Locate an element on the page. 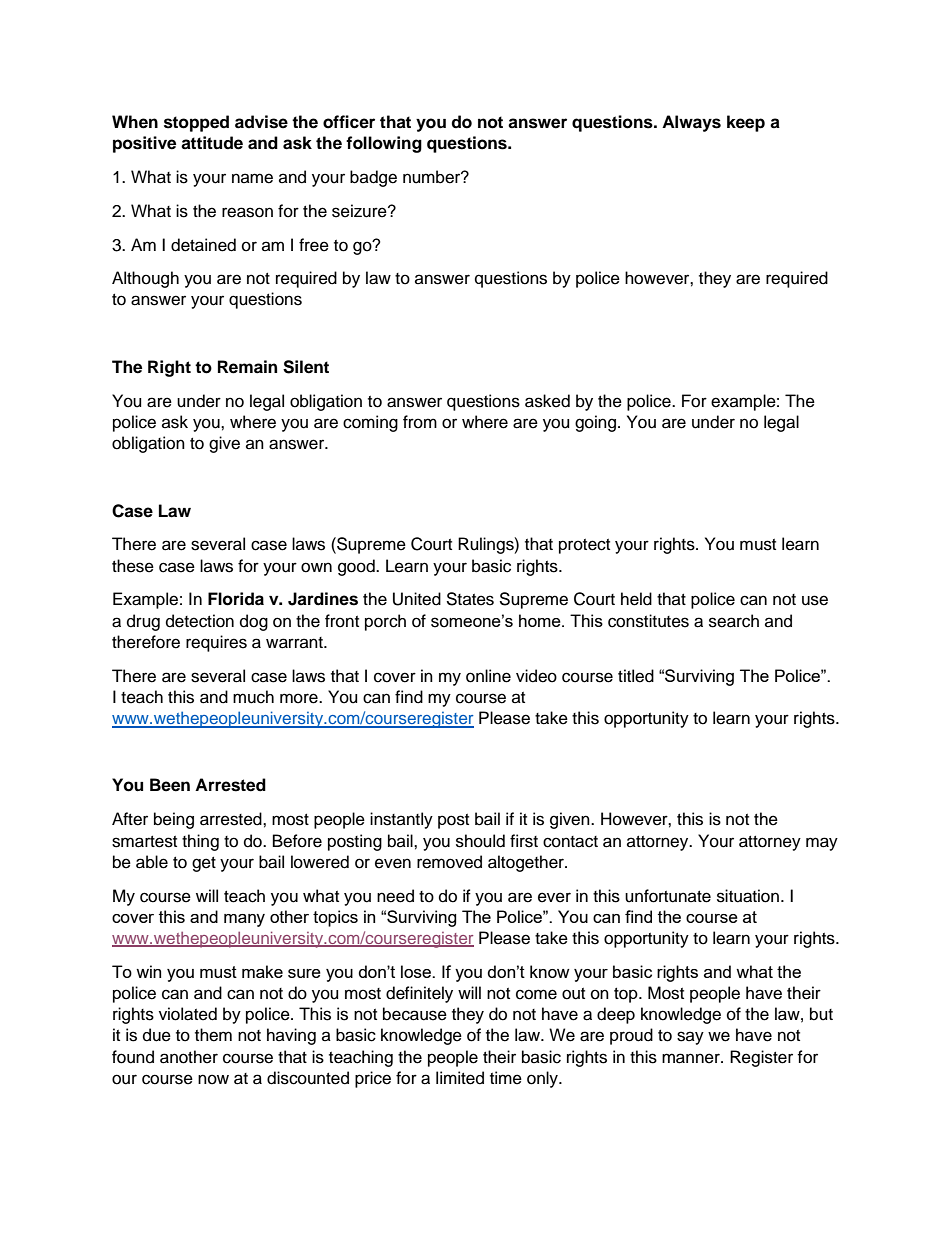 This page has width=952, height=1233. going is located at coordinates (595, 423).
